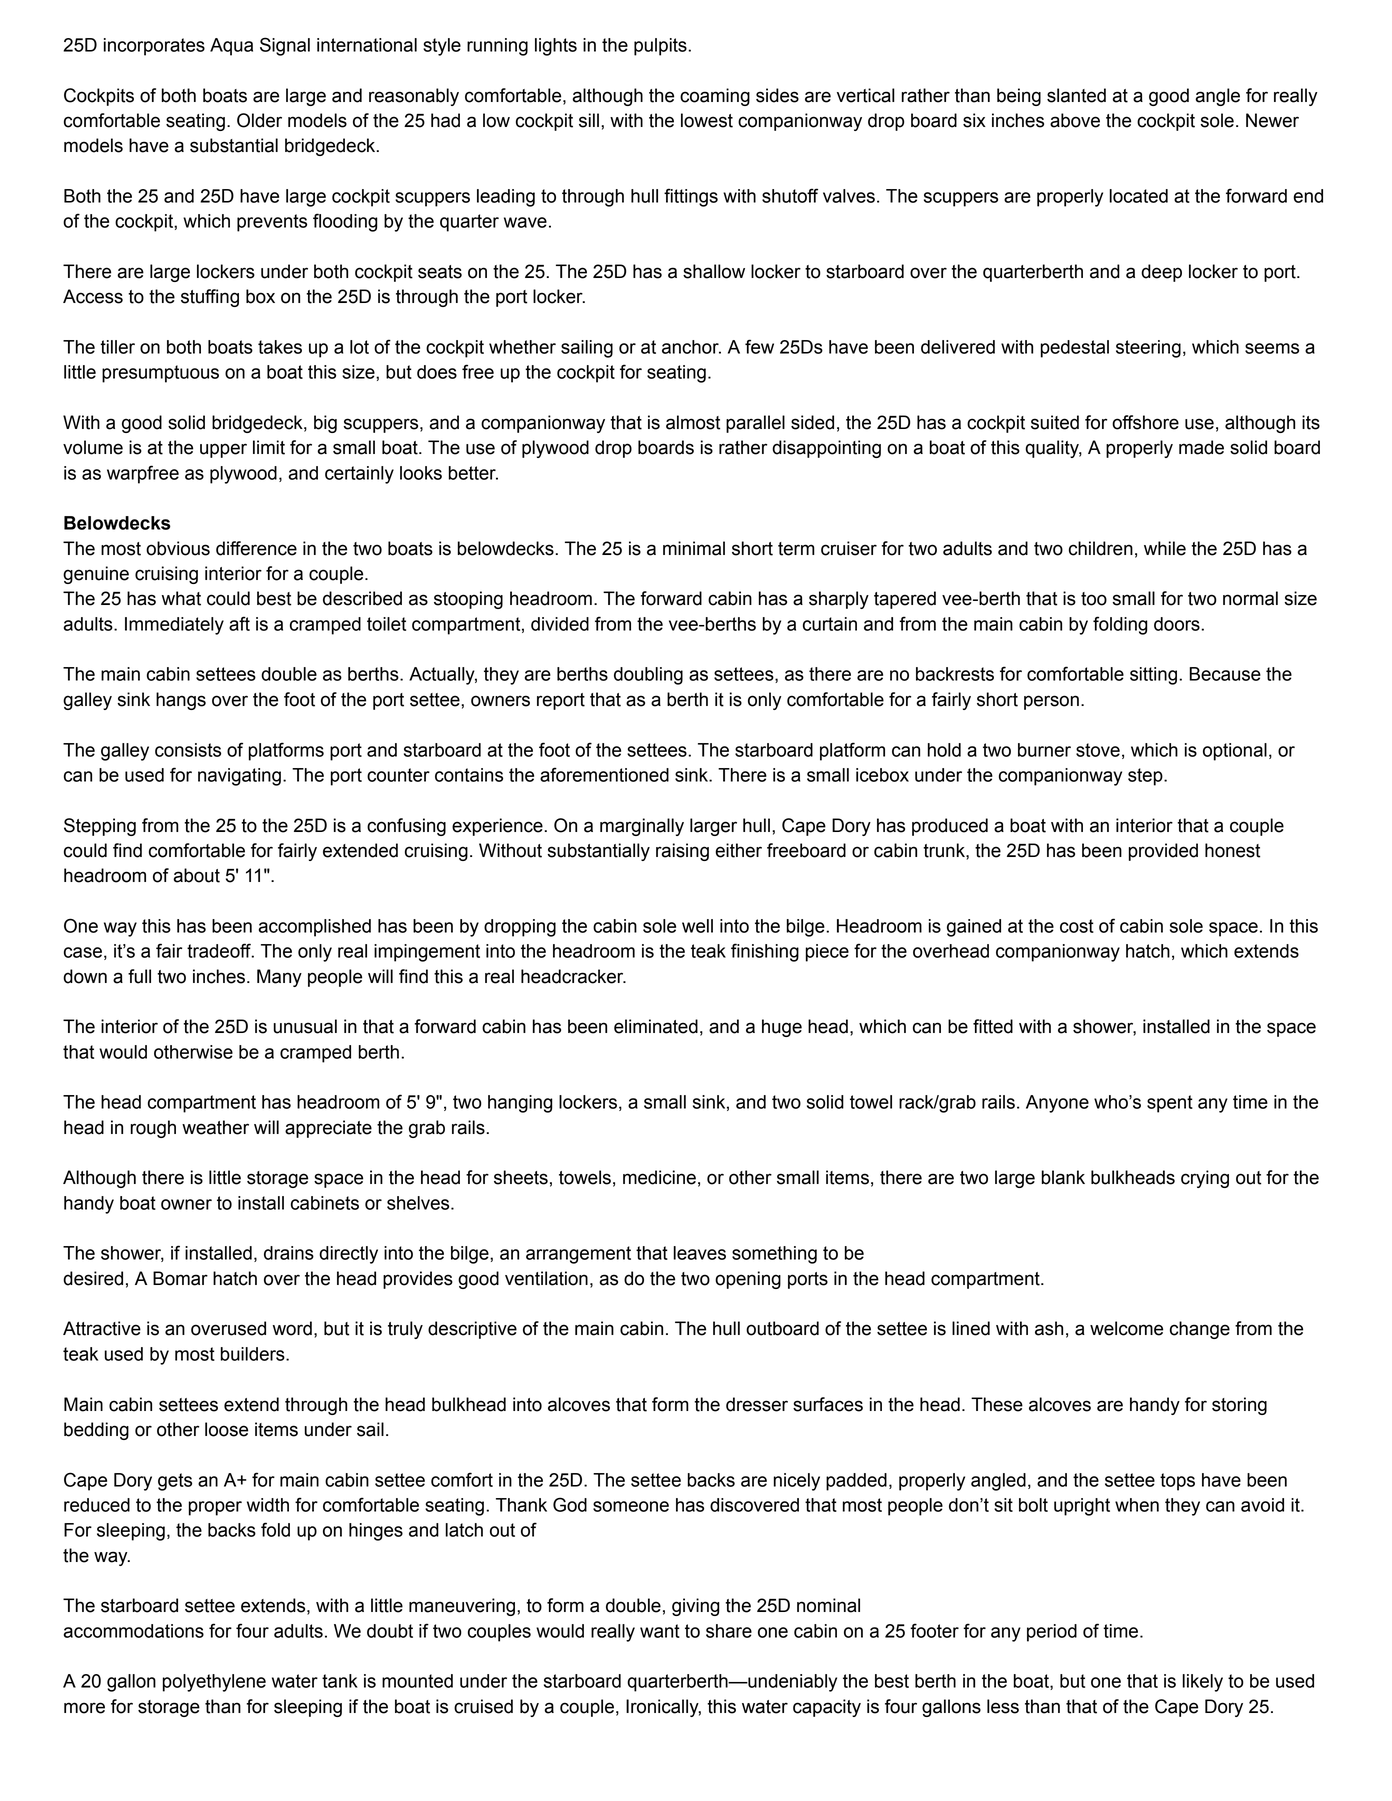  I want to click on slanted, so click(1076, 95).
